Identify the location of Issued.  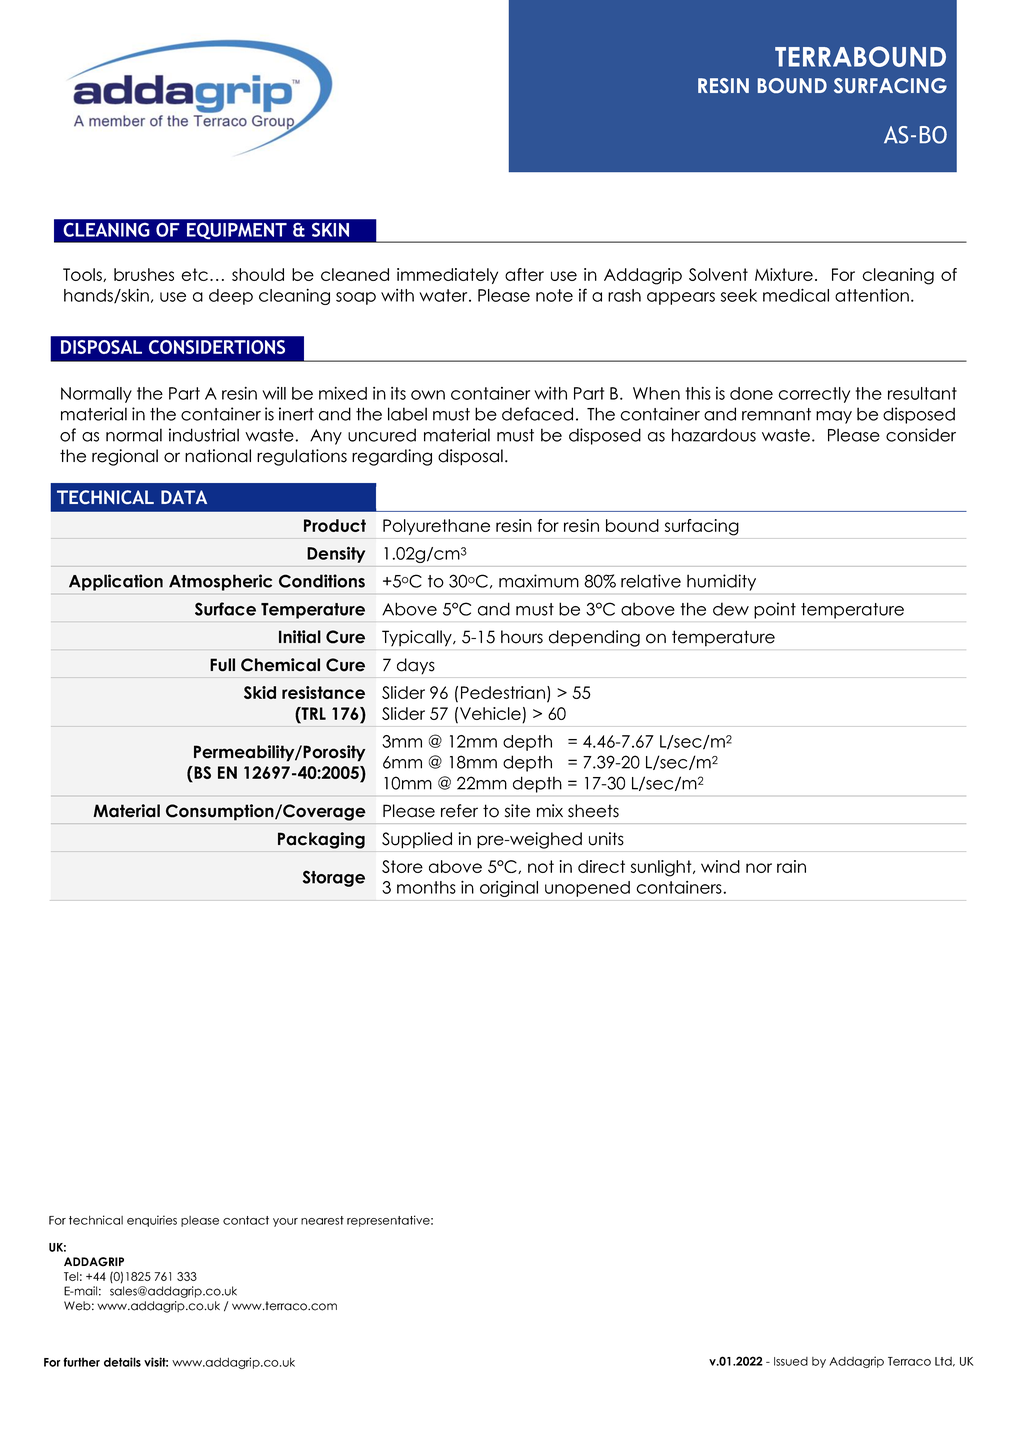
(791, 1361).
